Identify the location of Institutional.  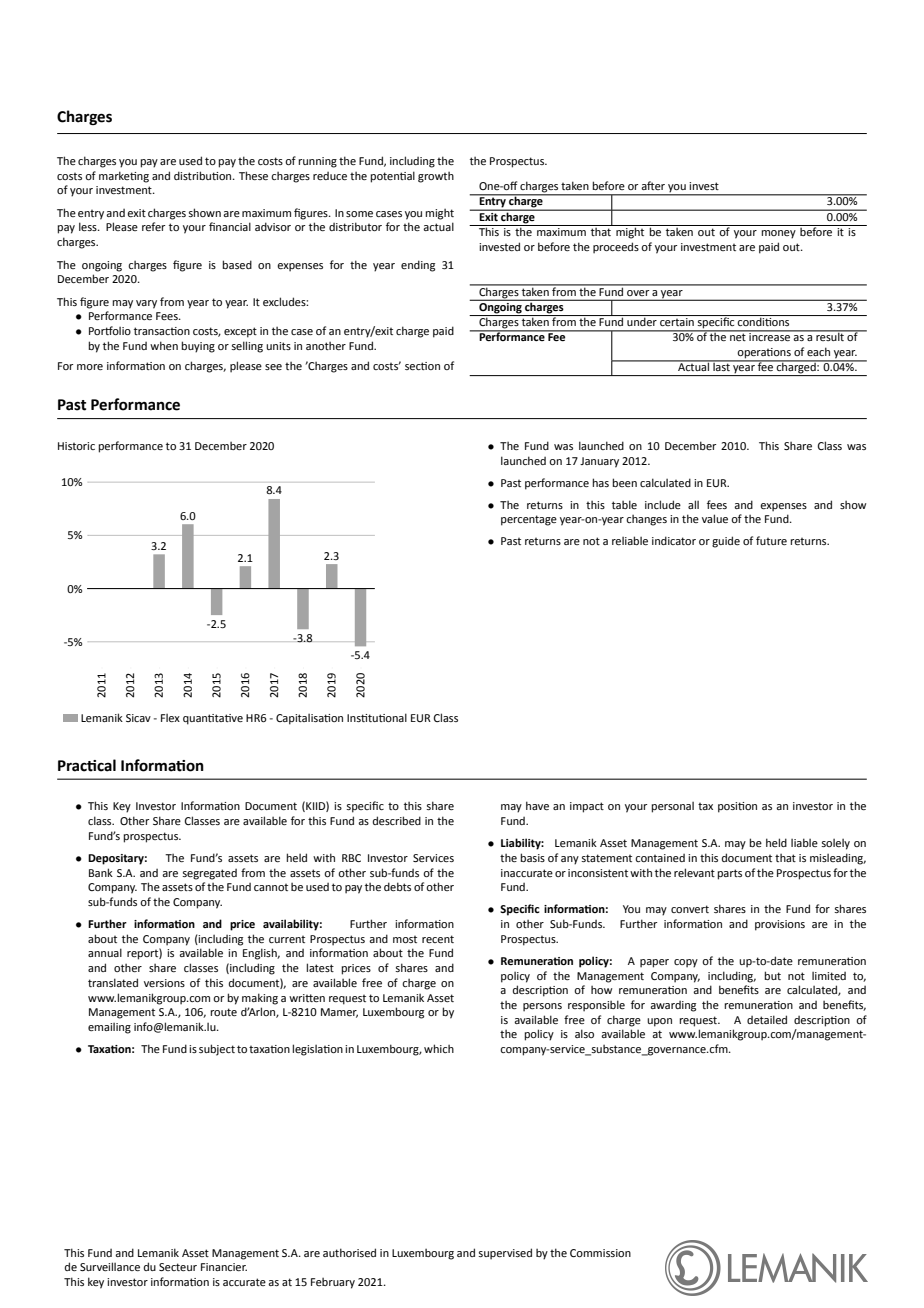
(377, 717).
